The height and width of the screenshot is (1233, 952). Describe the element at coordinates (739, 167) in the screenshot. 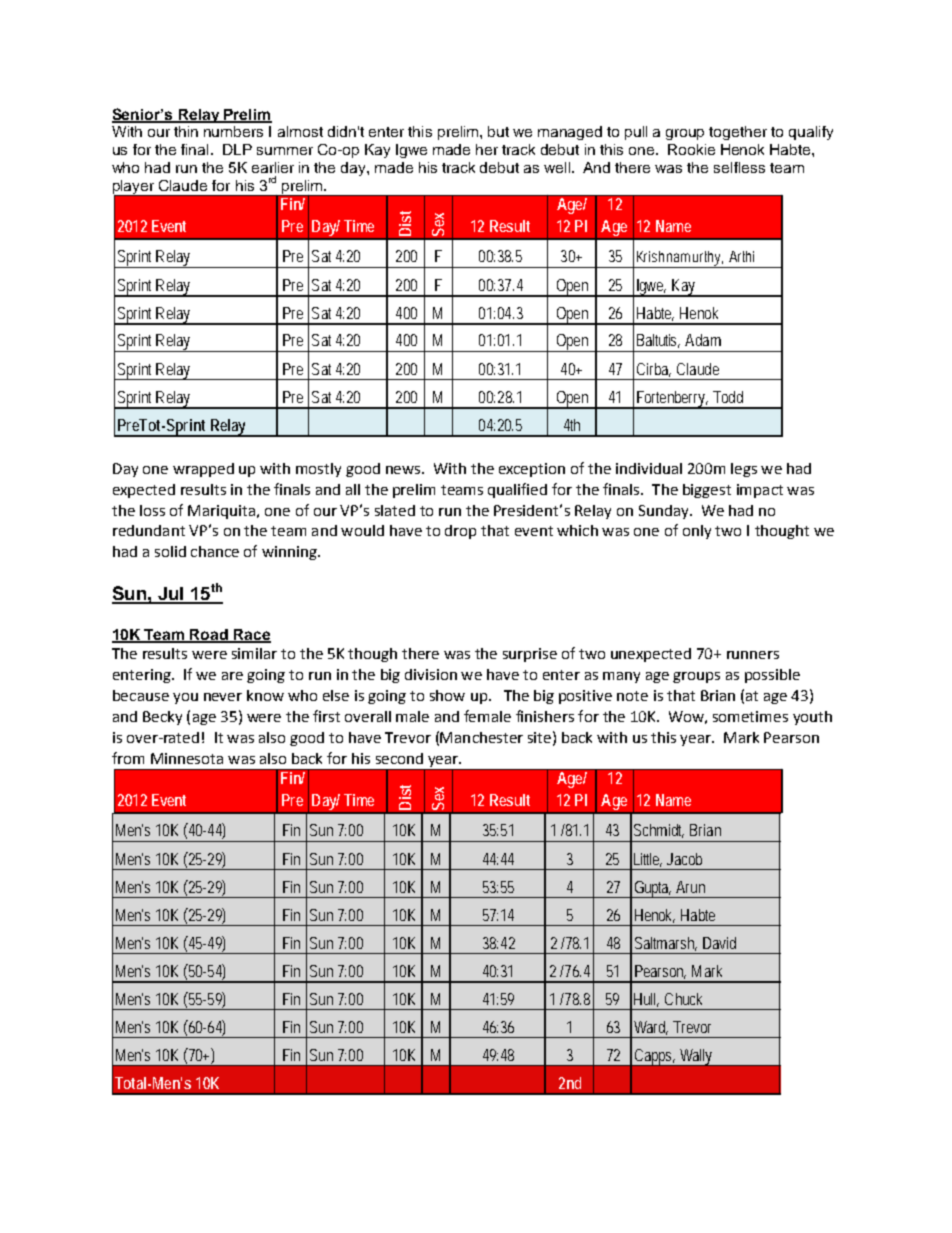

I see `selfless` at that location.
